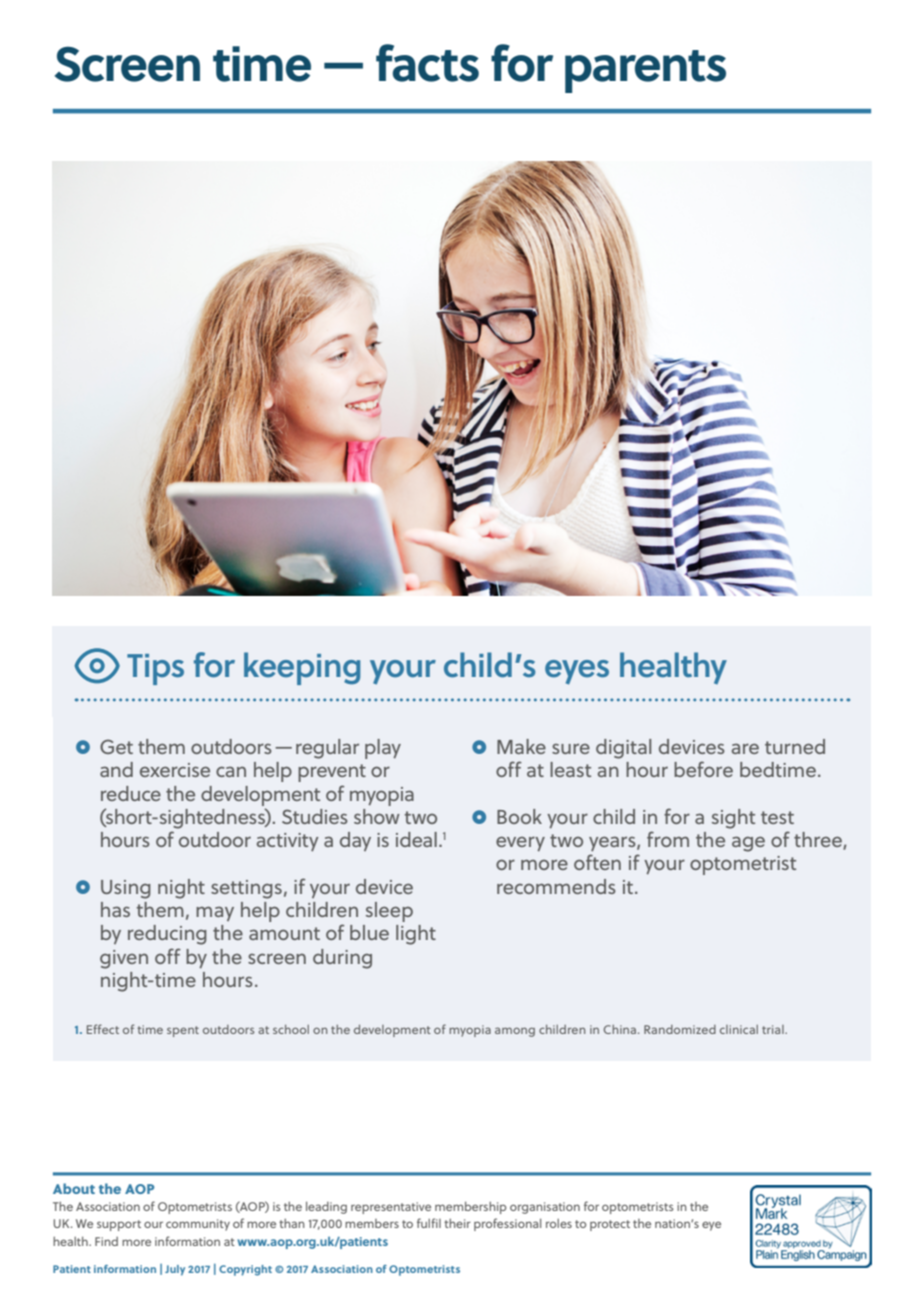 This document has width=924, height=1308. Describe the element at coordinates (645, 71) in the document. I see `parents` at that location.
